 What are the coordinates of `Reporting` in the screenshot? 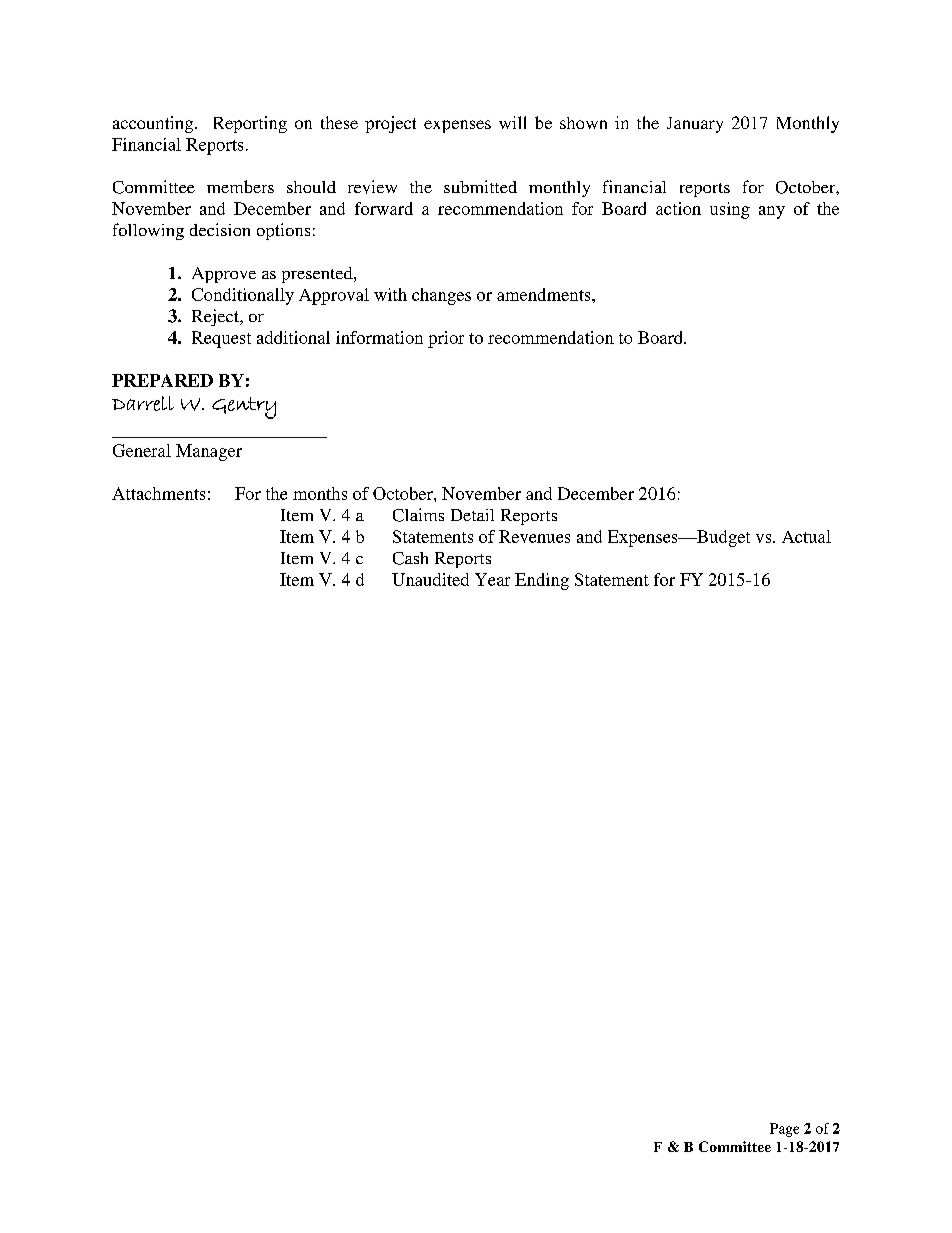 It's located at (250, 124).
